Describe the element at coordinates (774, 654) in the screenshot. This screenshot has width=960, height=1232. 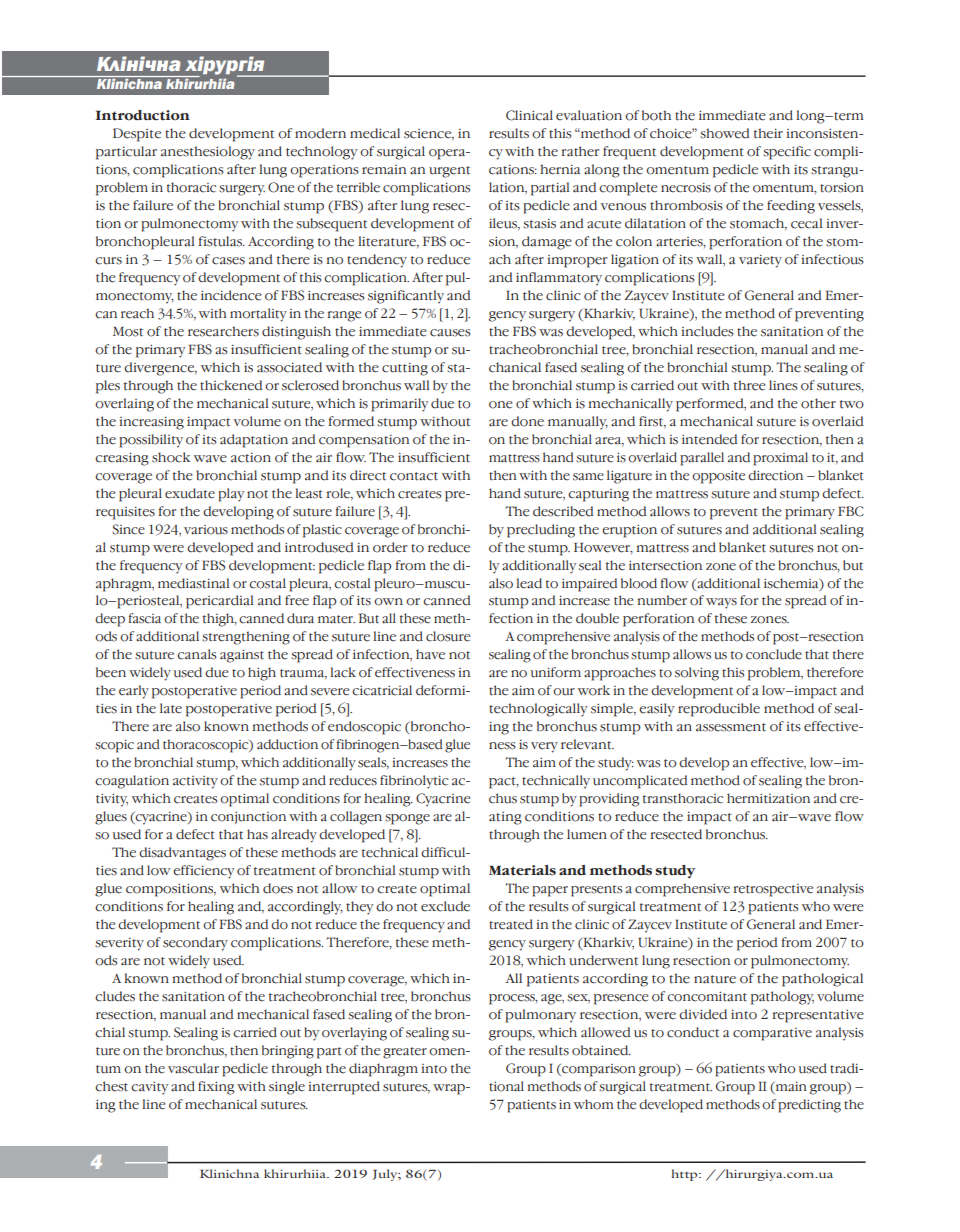
I see `conclude` at that location.
